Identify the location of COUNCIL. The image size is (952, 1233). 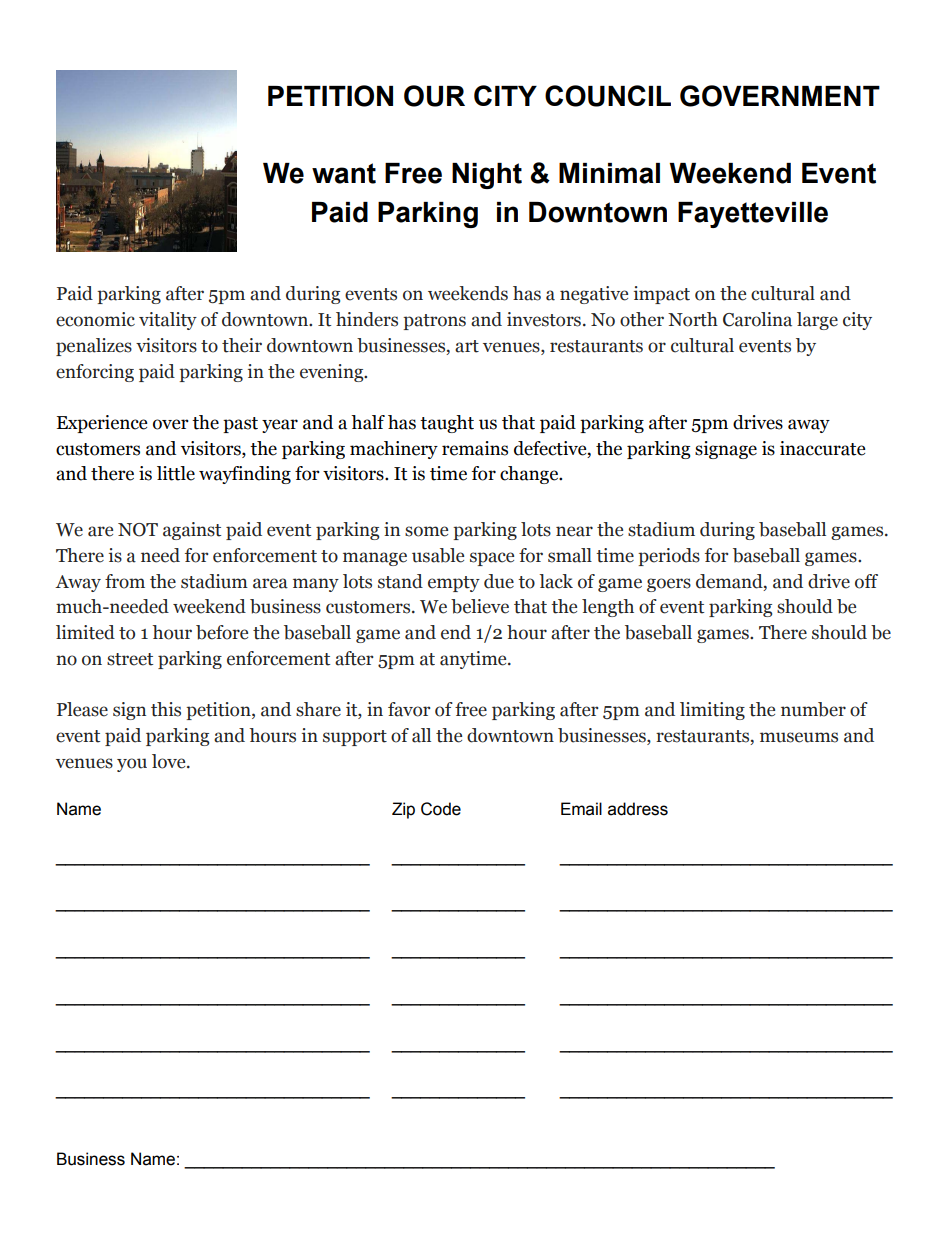
(608, 96).
